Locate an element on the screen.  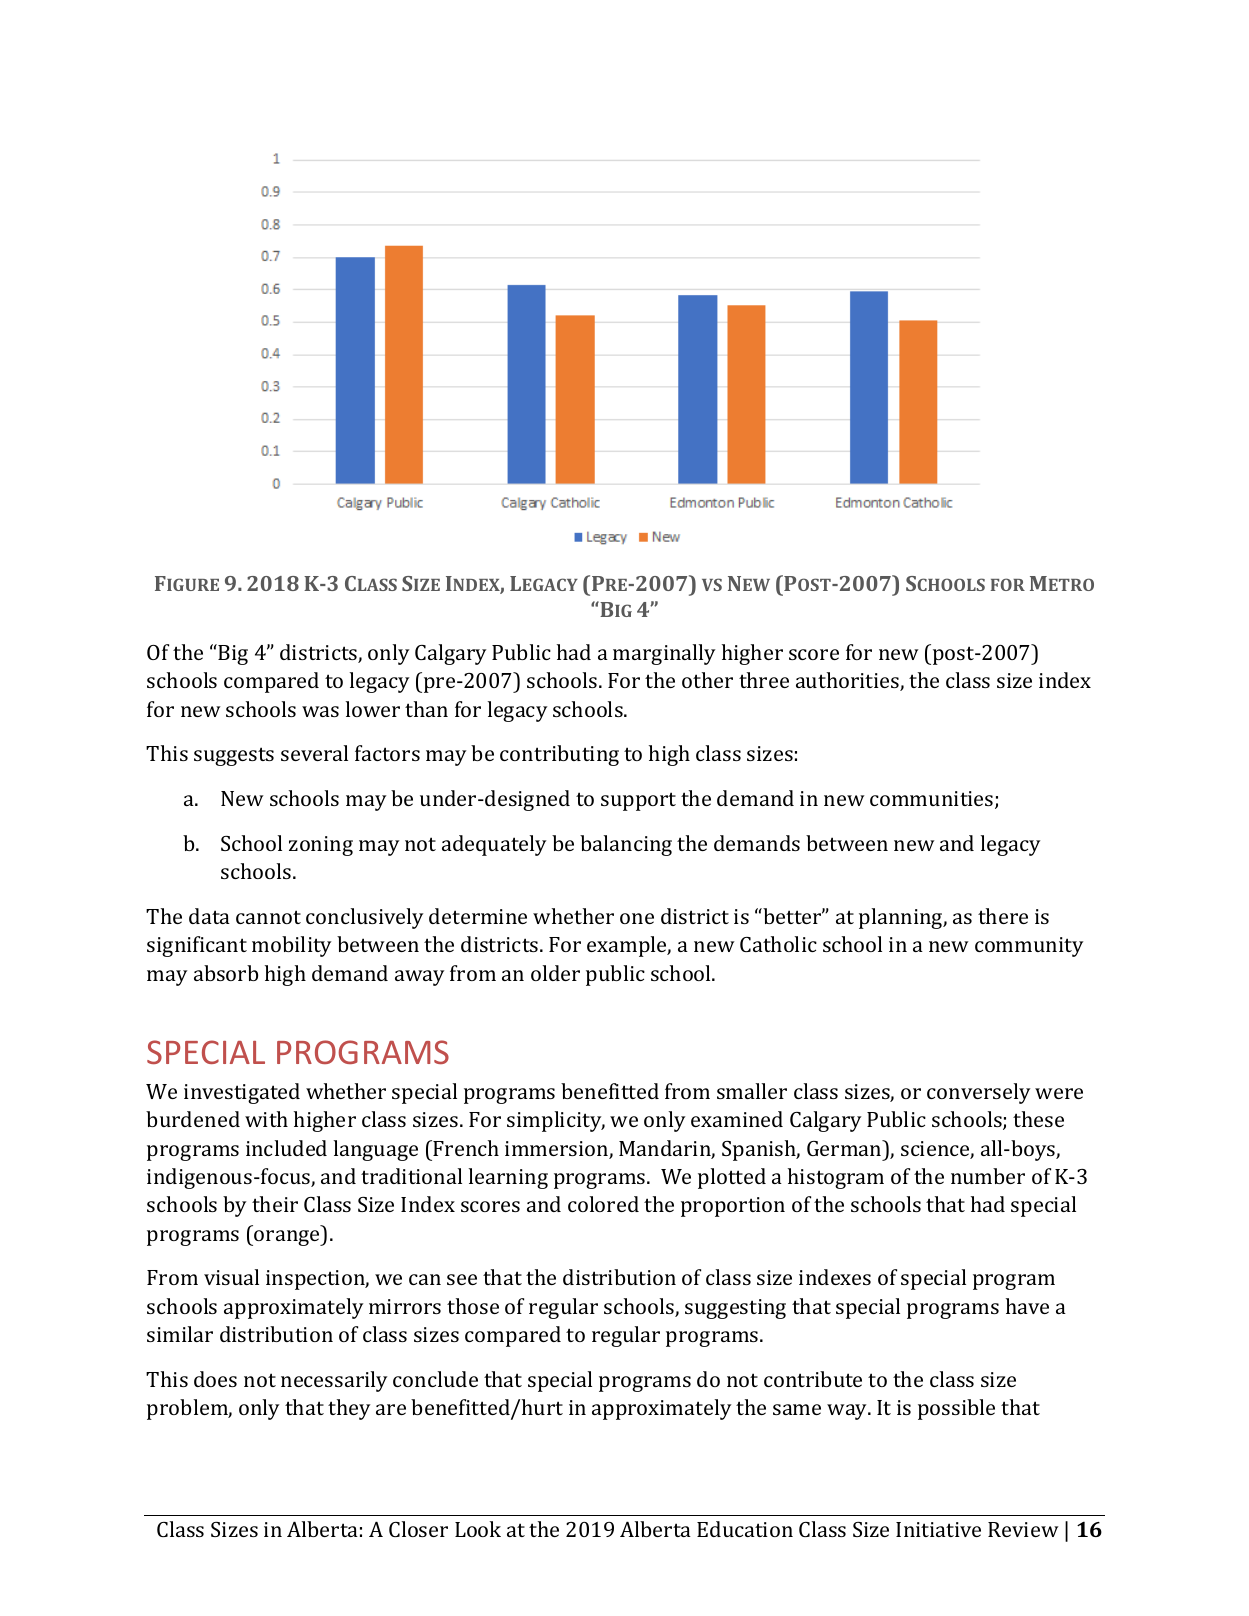
was is located at coordinates (320, 711).
